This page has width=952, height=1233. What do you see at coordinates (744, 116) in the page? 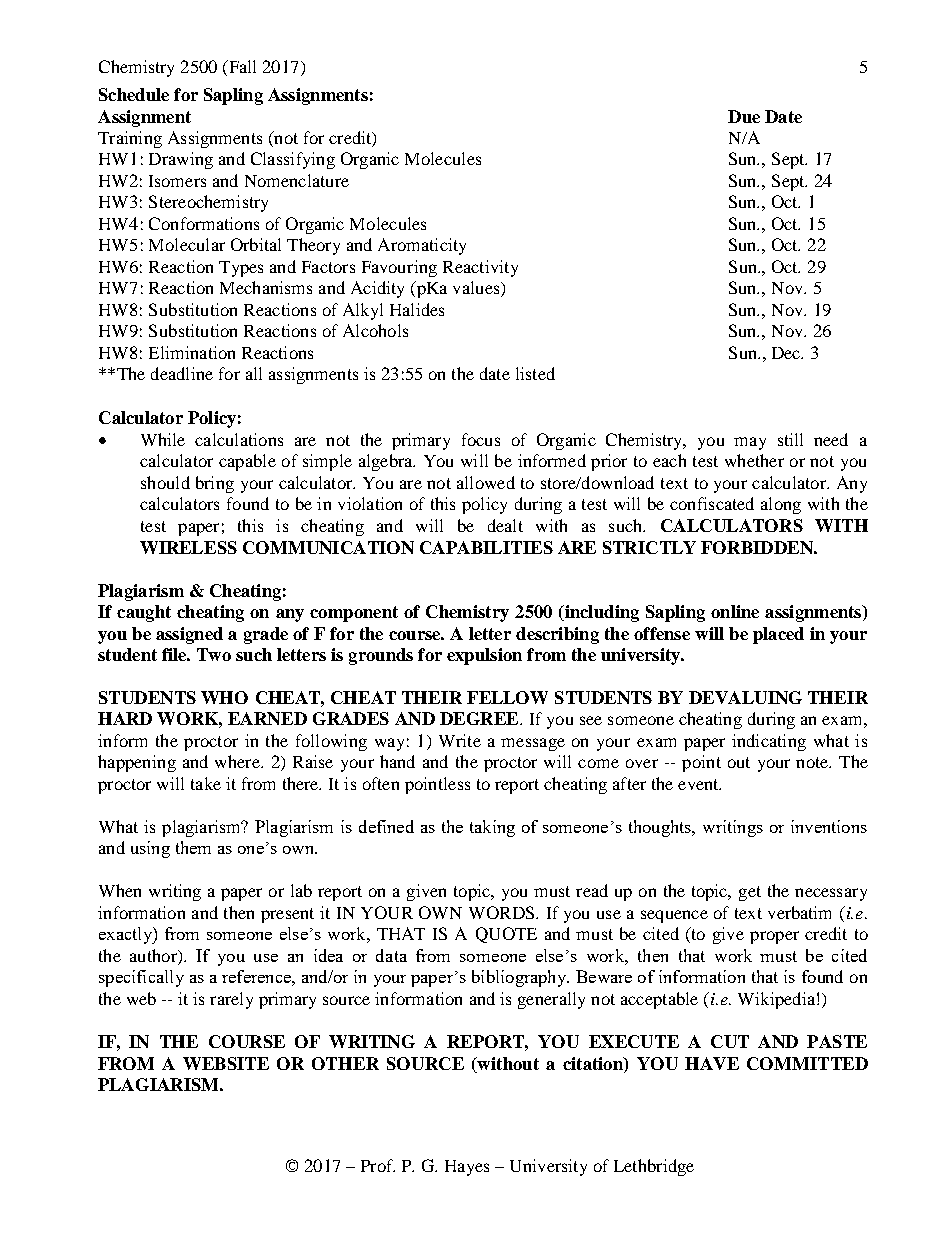
I see `Due` at bounding box center [744, 116].
